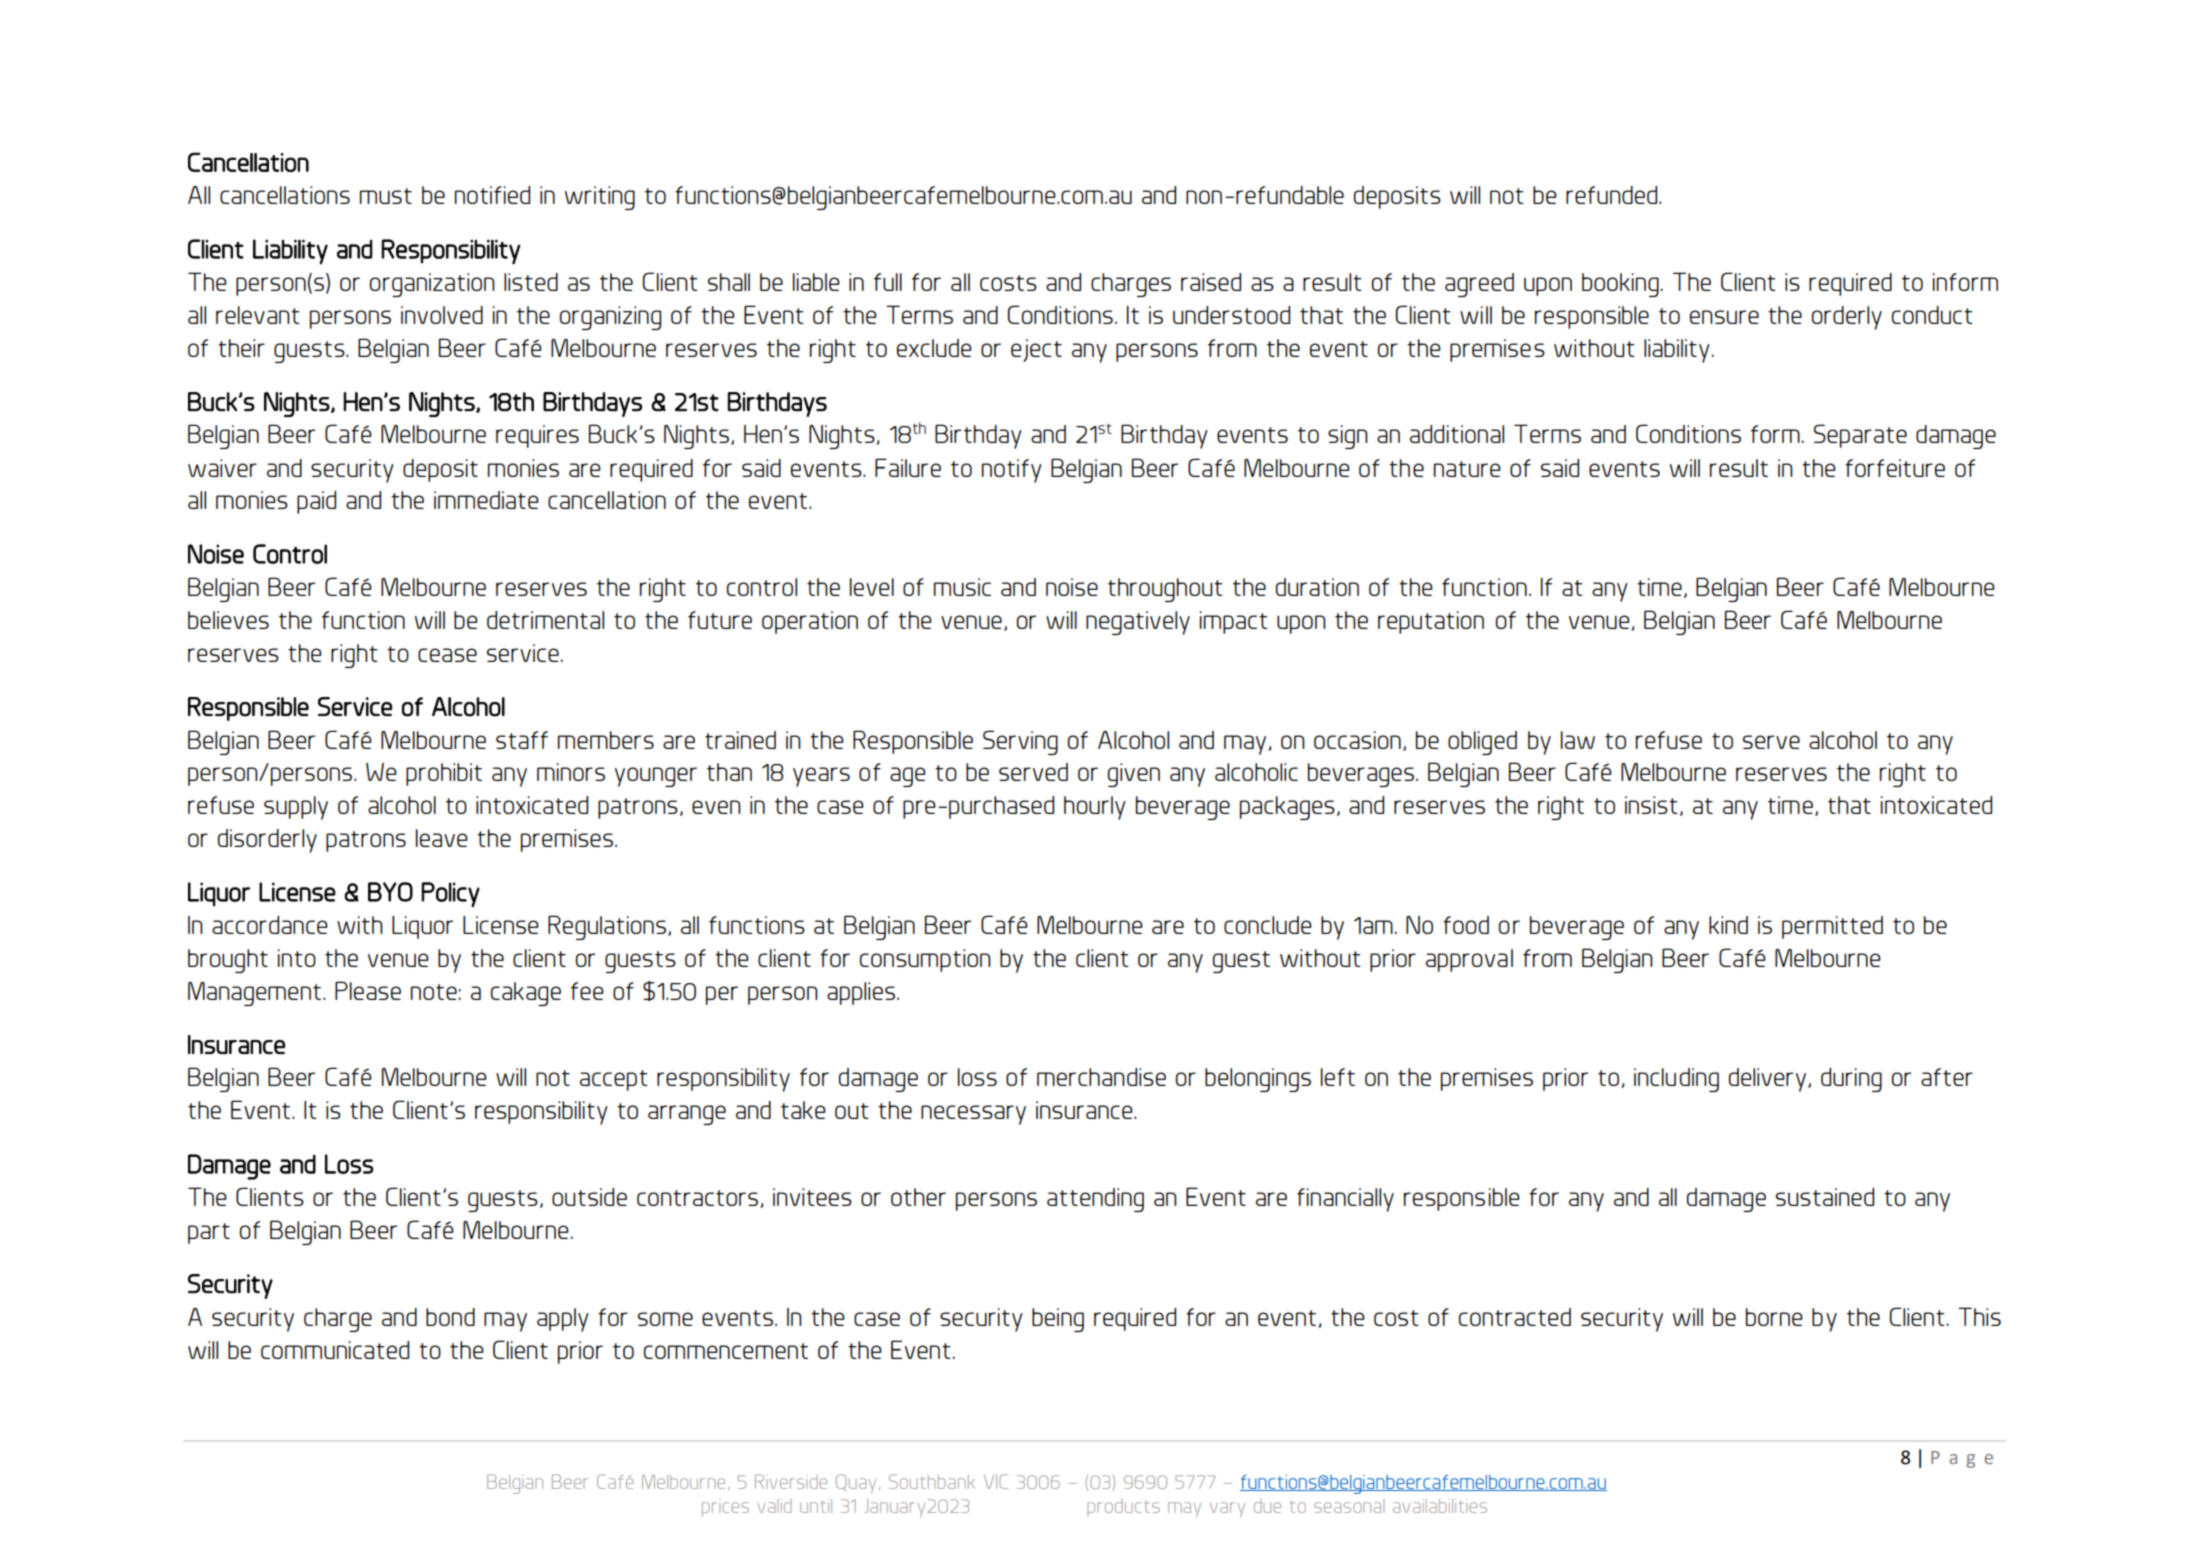 The image size is (2189, 1548). I want to click on hourly, so click(1095, 808).
